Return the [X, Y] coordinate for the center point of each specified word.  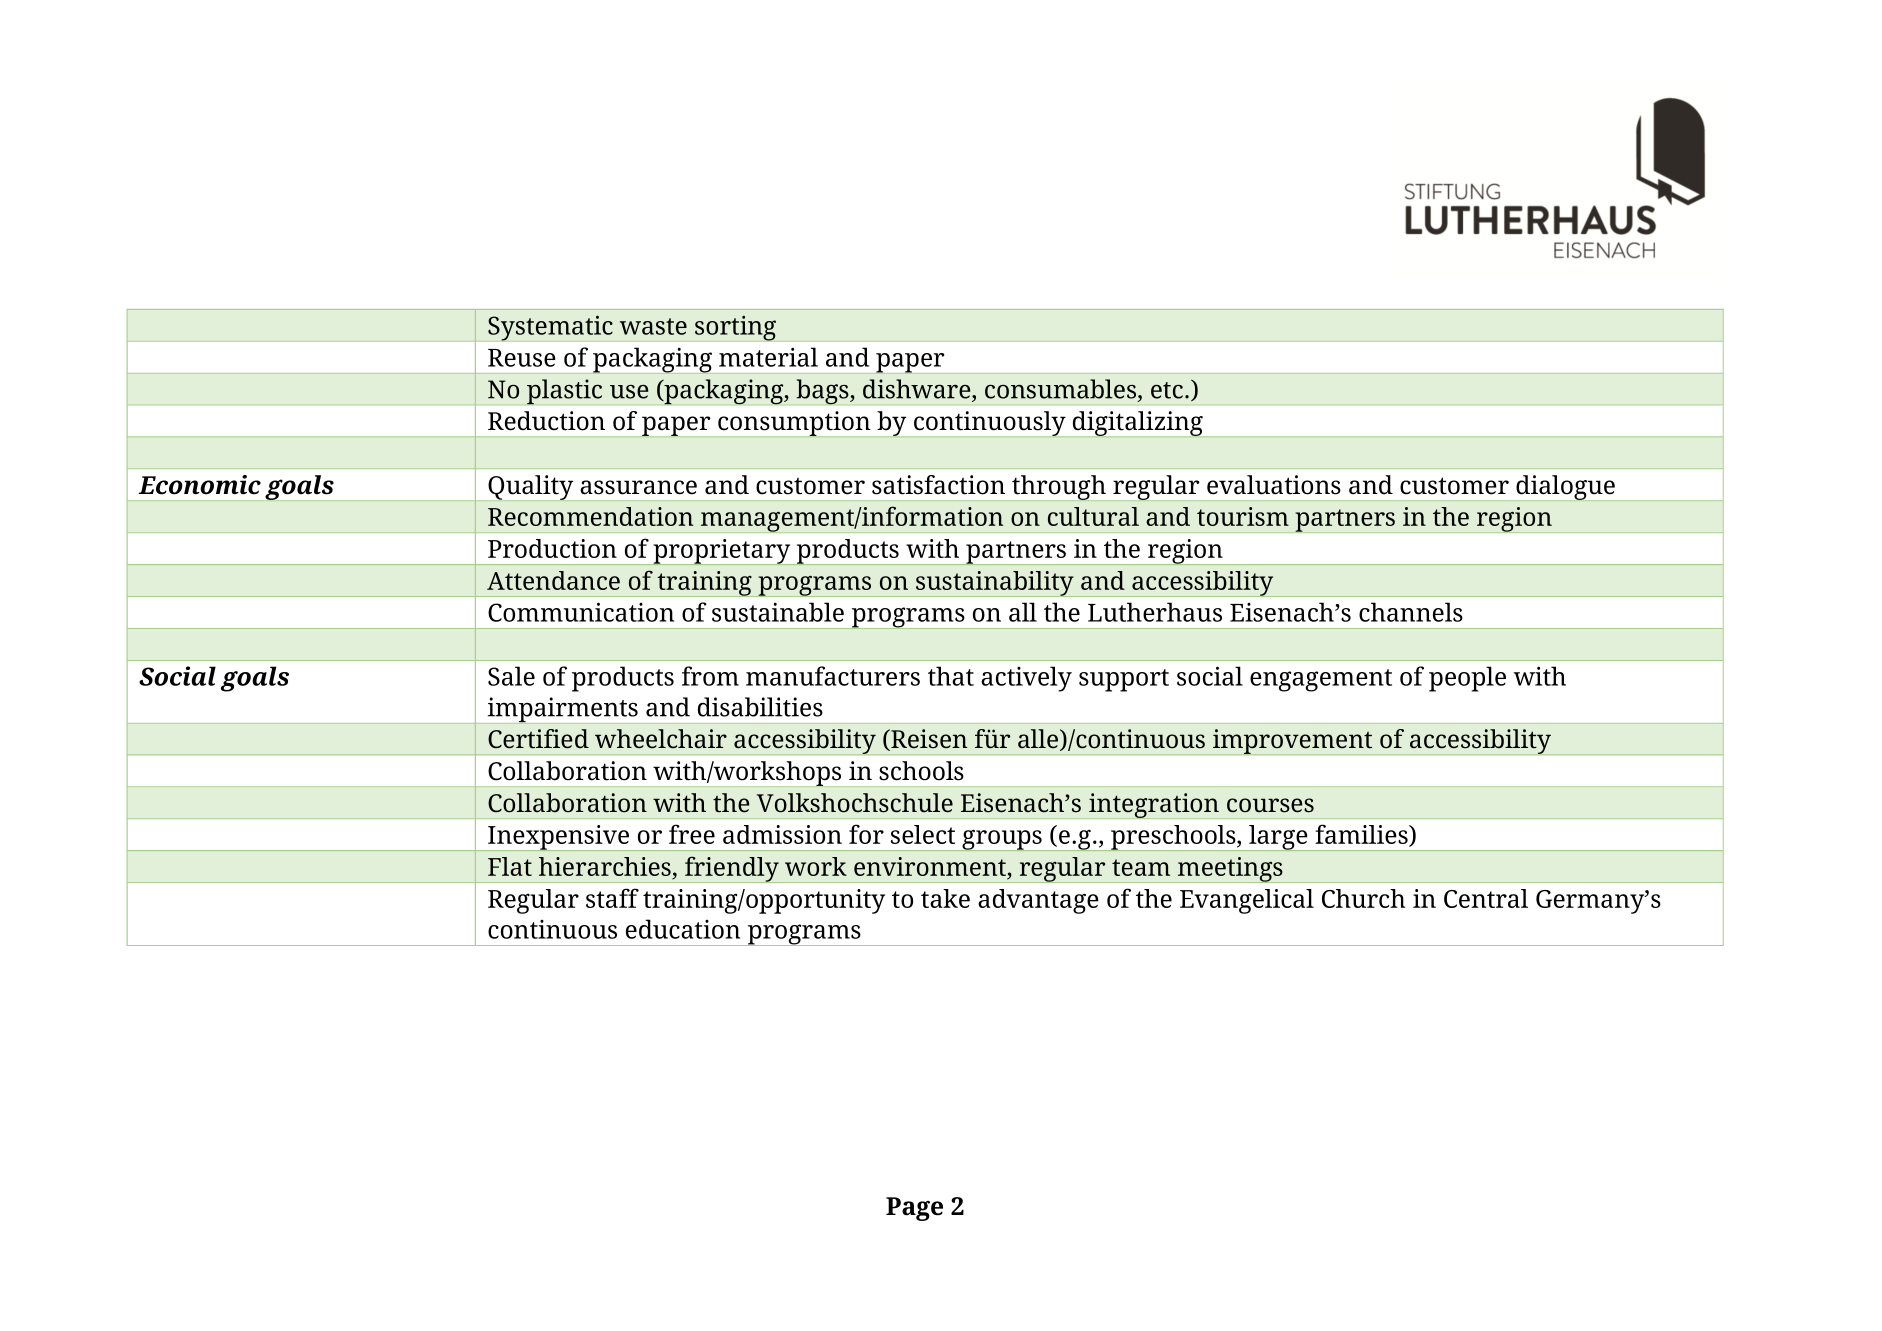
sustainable [778, 612]
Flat [510, 866]
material [768, 357]
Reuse [522, 358]
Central [1486, 898]
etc [1167, 390]
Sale [511, 676]
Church [1363, 898]
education [683, 929]
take [945, 898]
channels [1411, 612]
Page [914, 1209]
